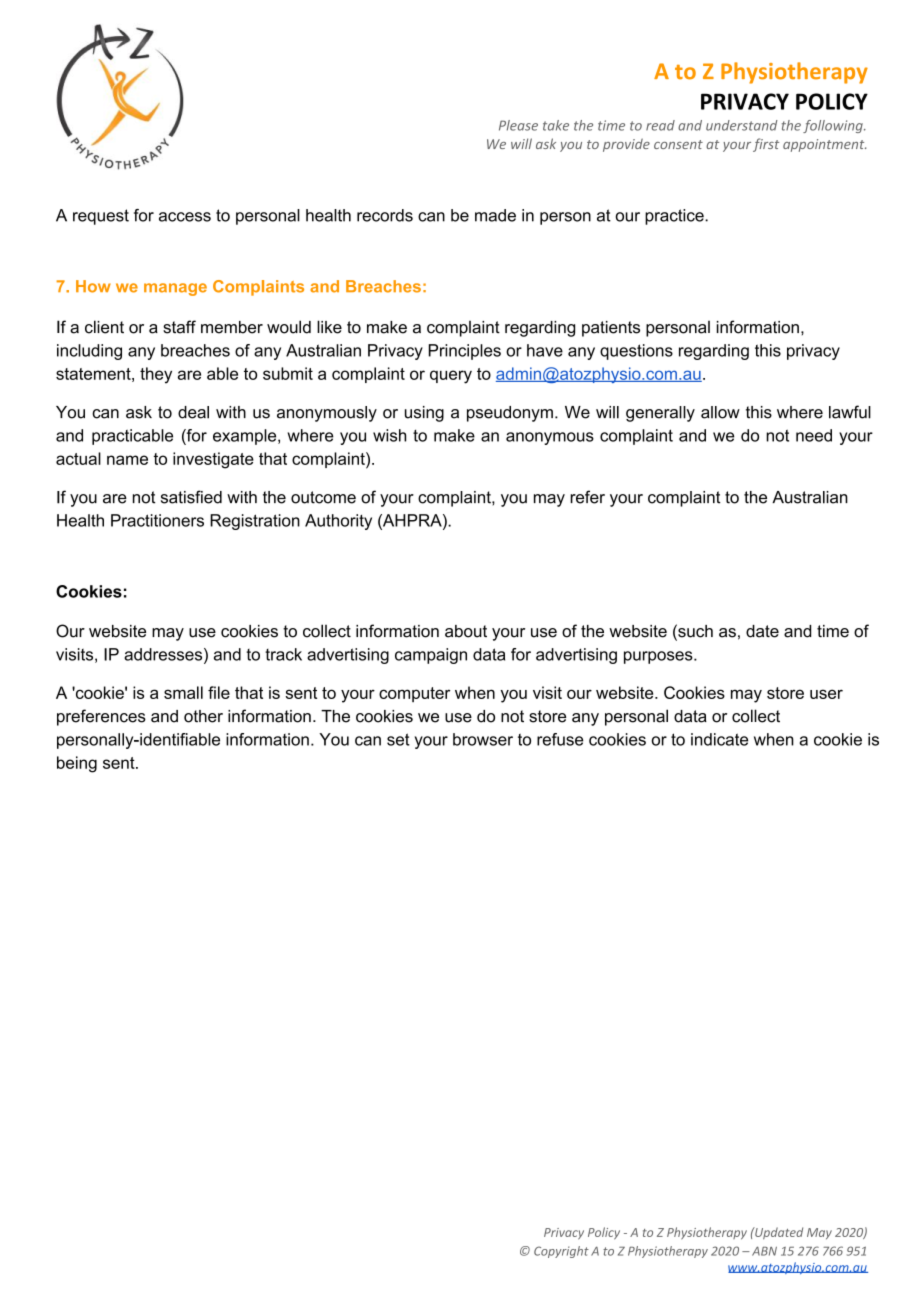  I want to click on access, so click(185, 217).
